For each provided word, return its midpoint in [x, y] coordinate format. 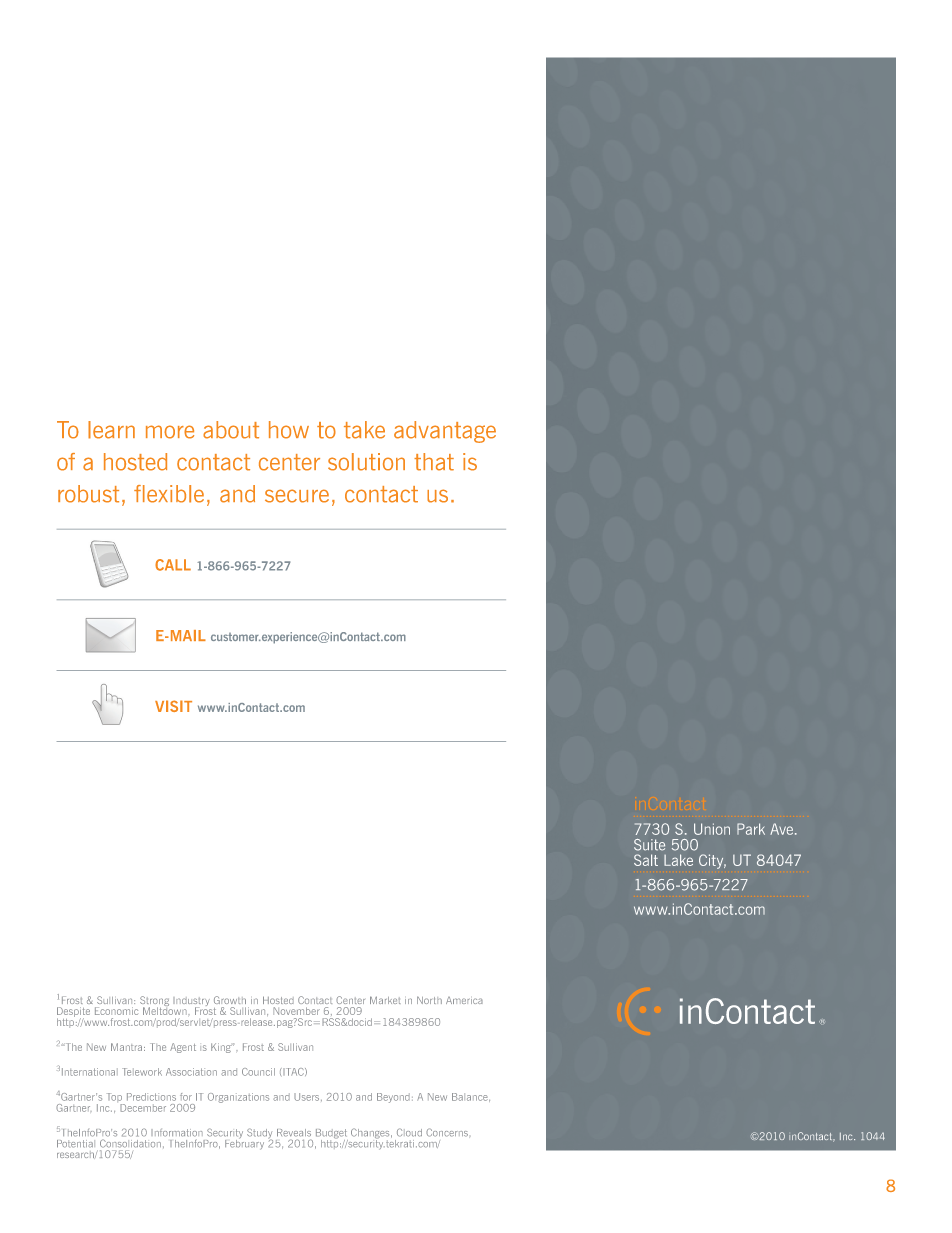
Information [177, 1133]
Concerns [447, 1132]
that [434, 462]
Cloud [409, 1132]
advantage [445, 432]
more [170, 432]
